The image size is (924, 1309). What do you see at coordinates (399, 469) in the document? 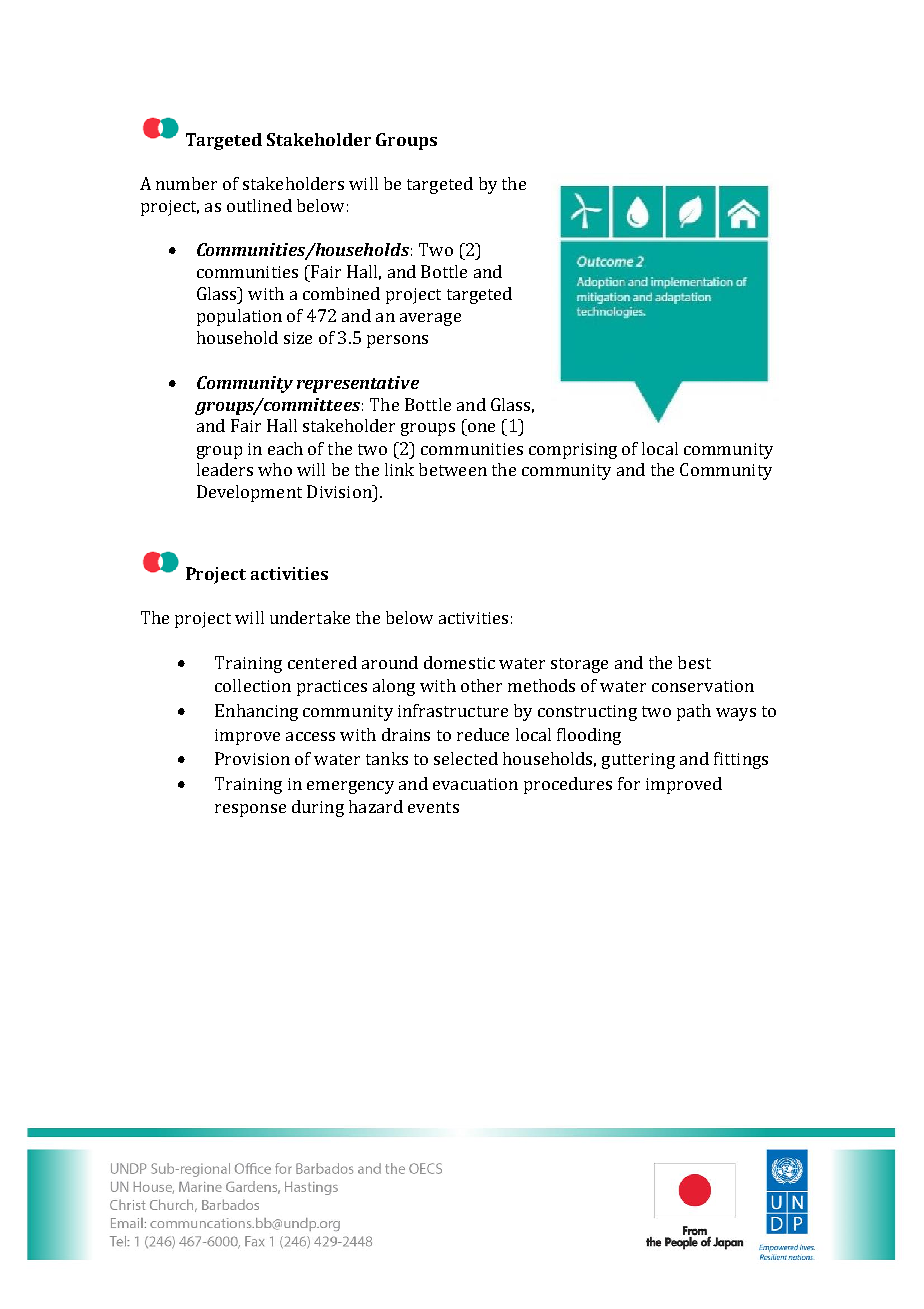
I see `link` at bounding box center [399, 469].
